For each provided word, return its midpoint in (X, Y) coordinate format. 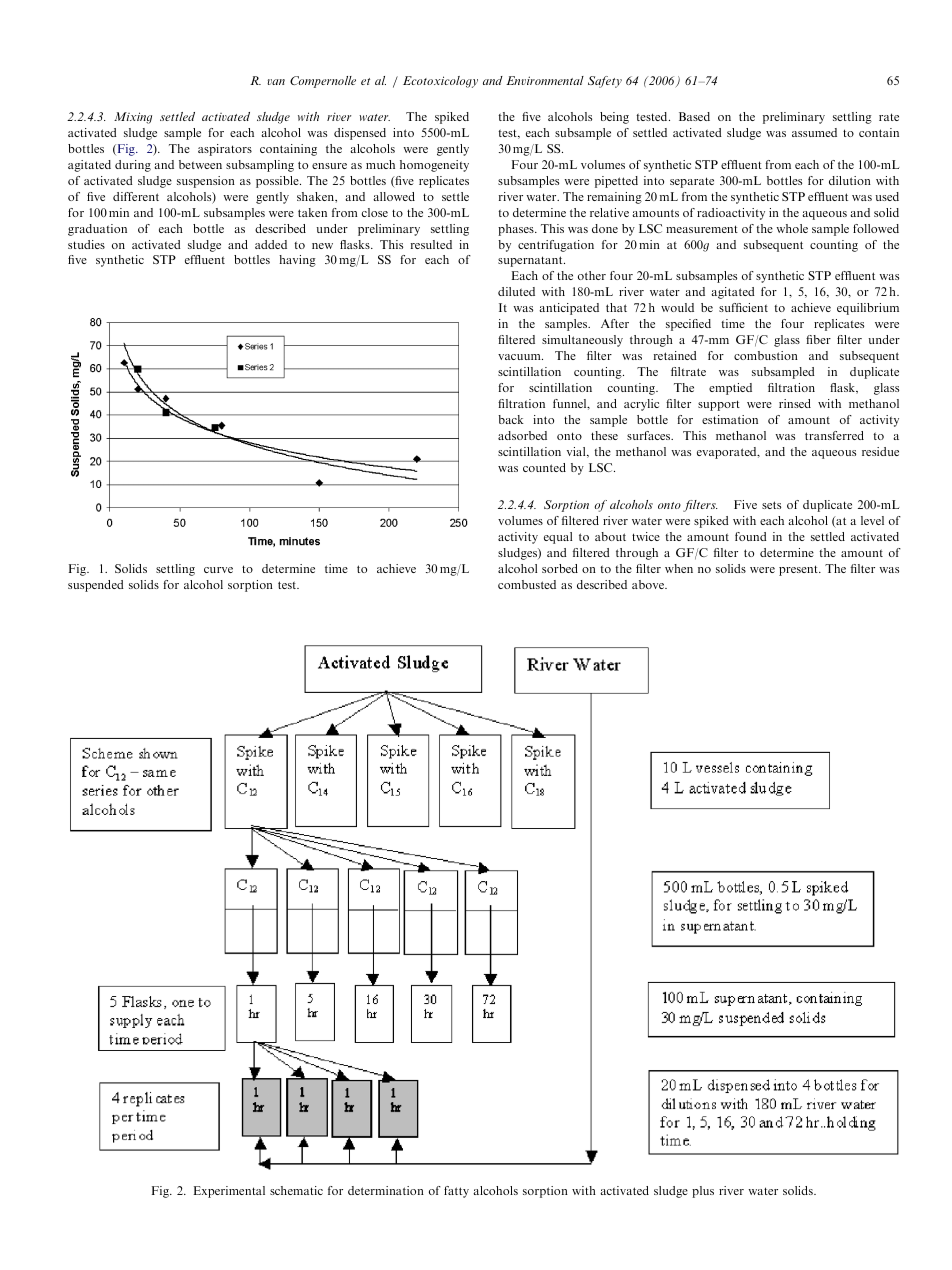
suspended (96, 586)
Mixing (133, 118)
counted (544, 467)
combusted (527, 584)
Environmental (545, 80)
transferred (834, 435)
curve (218, 570)
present (799, 570)
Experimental (229, 1192)
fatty (456, 1192)
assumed (814, 132)
